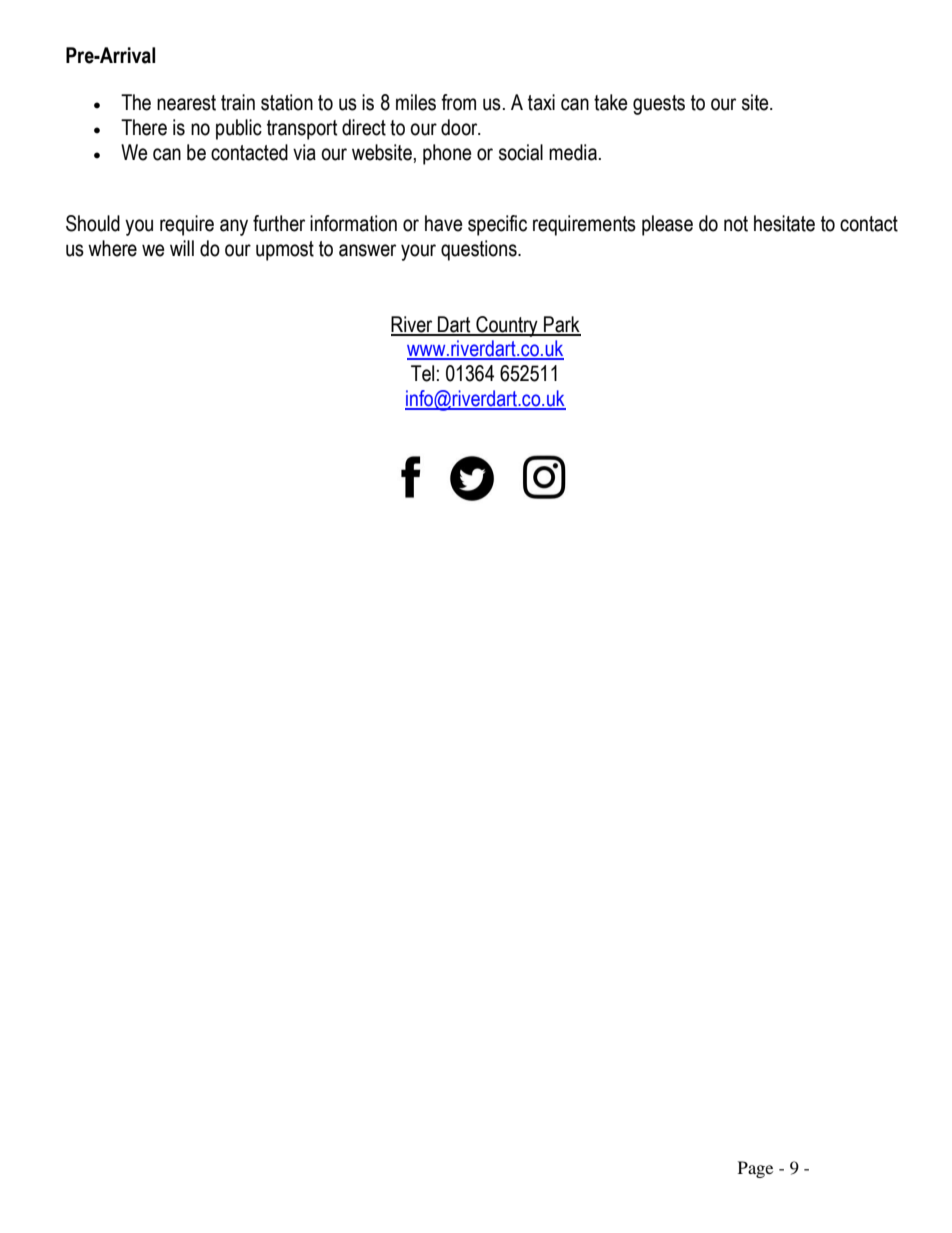 This image has width=952, height=1233. Describe the element at coordinates (144, 127) in the image. I see `There` at that location.
